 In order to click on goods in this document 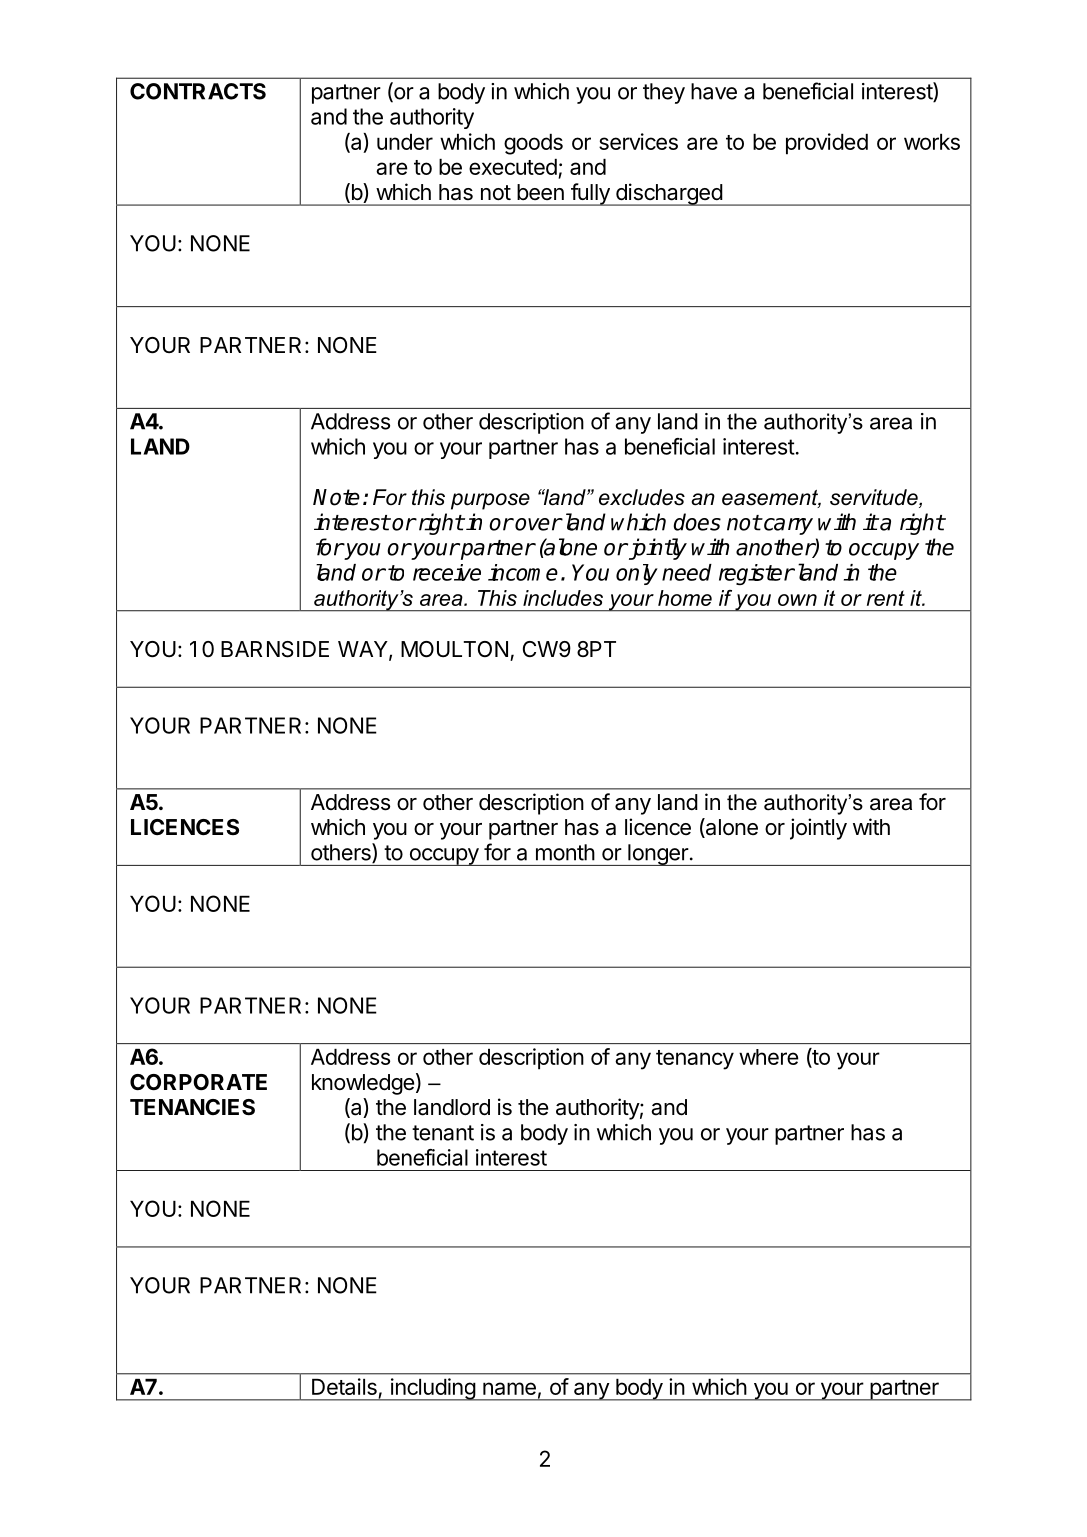, I will do `click(533, 144)`.
